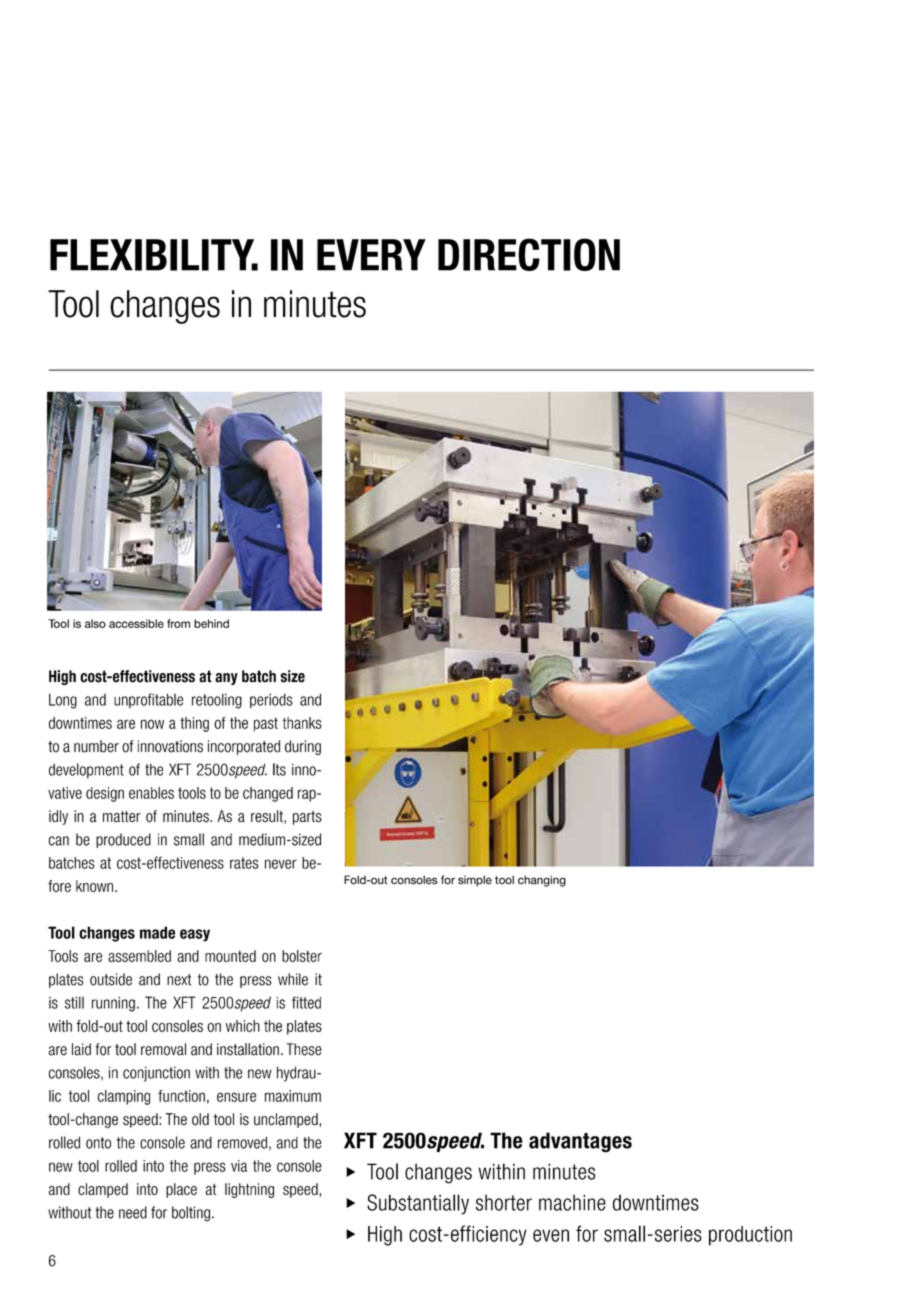  I want to click on production, so click(750, 1236).
